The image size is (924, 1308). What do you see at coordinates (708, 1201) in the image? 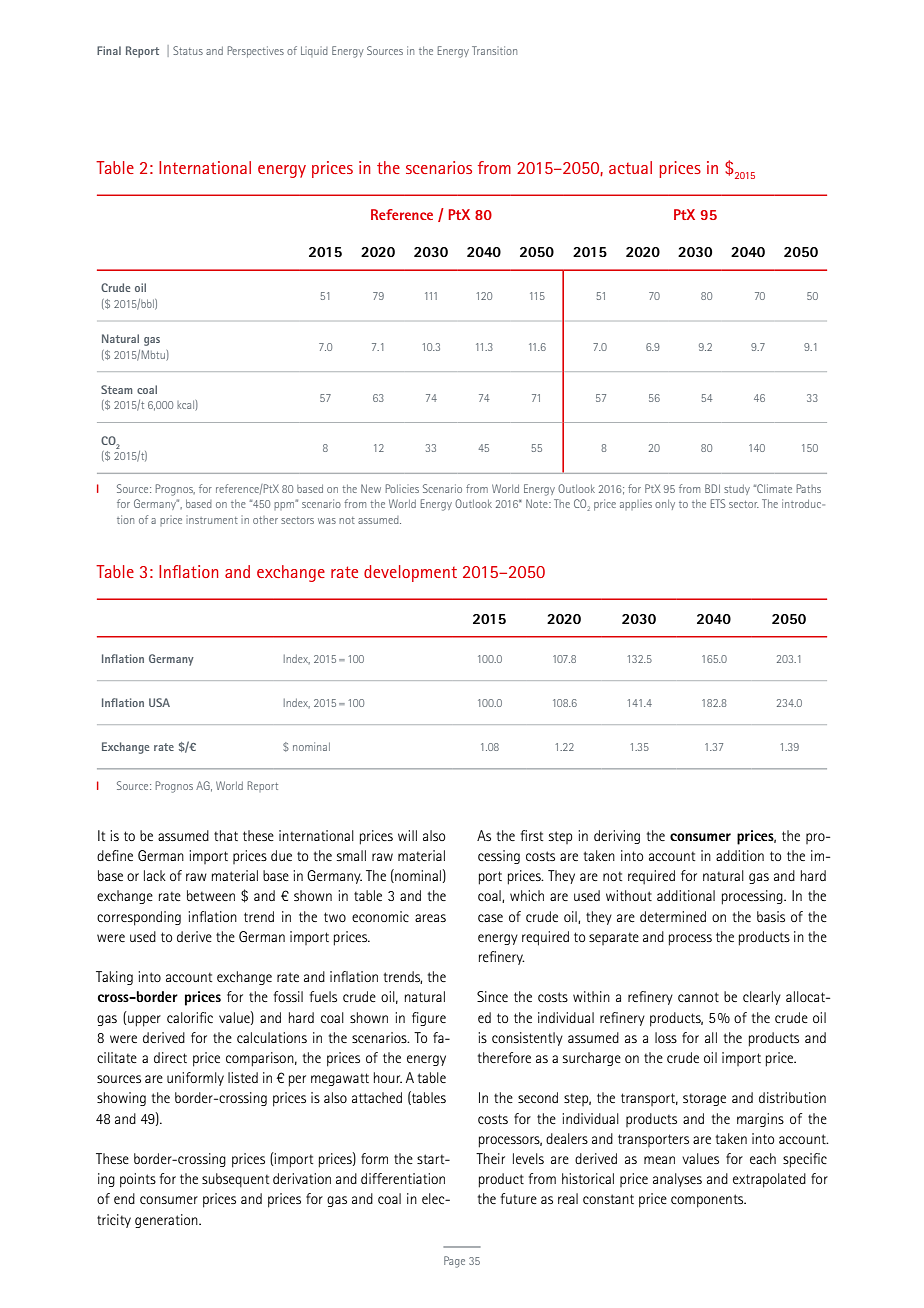
I see `components` at bounding box center [708, 1201].
